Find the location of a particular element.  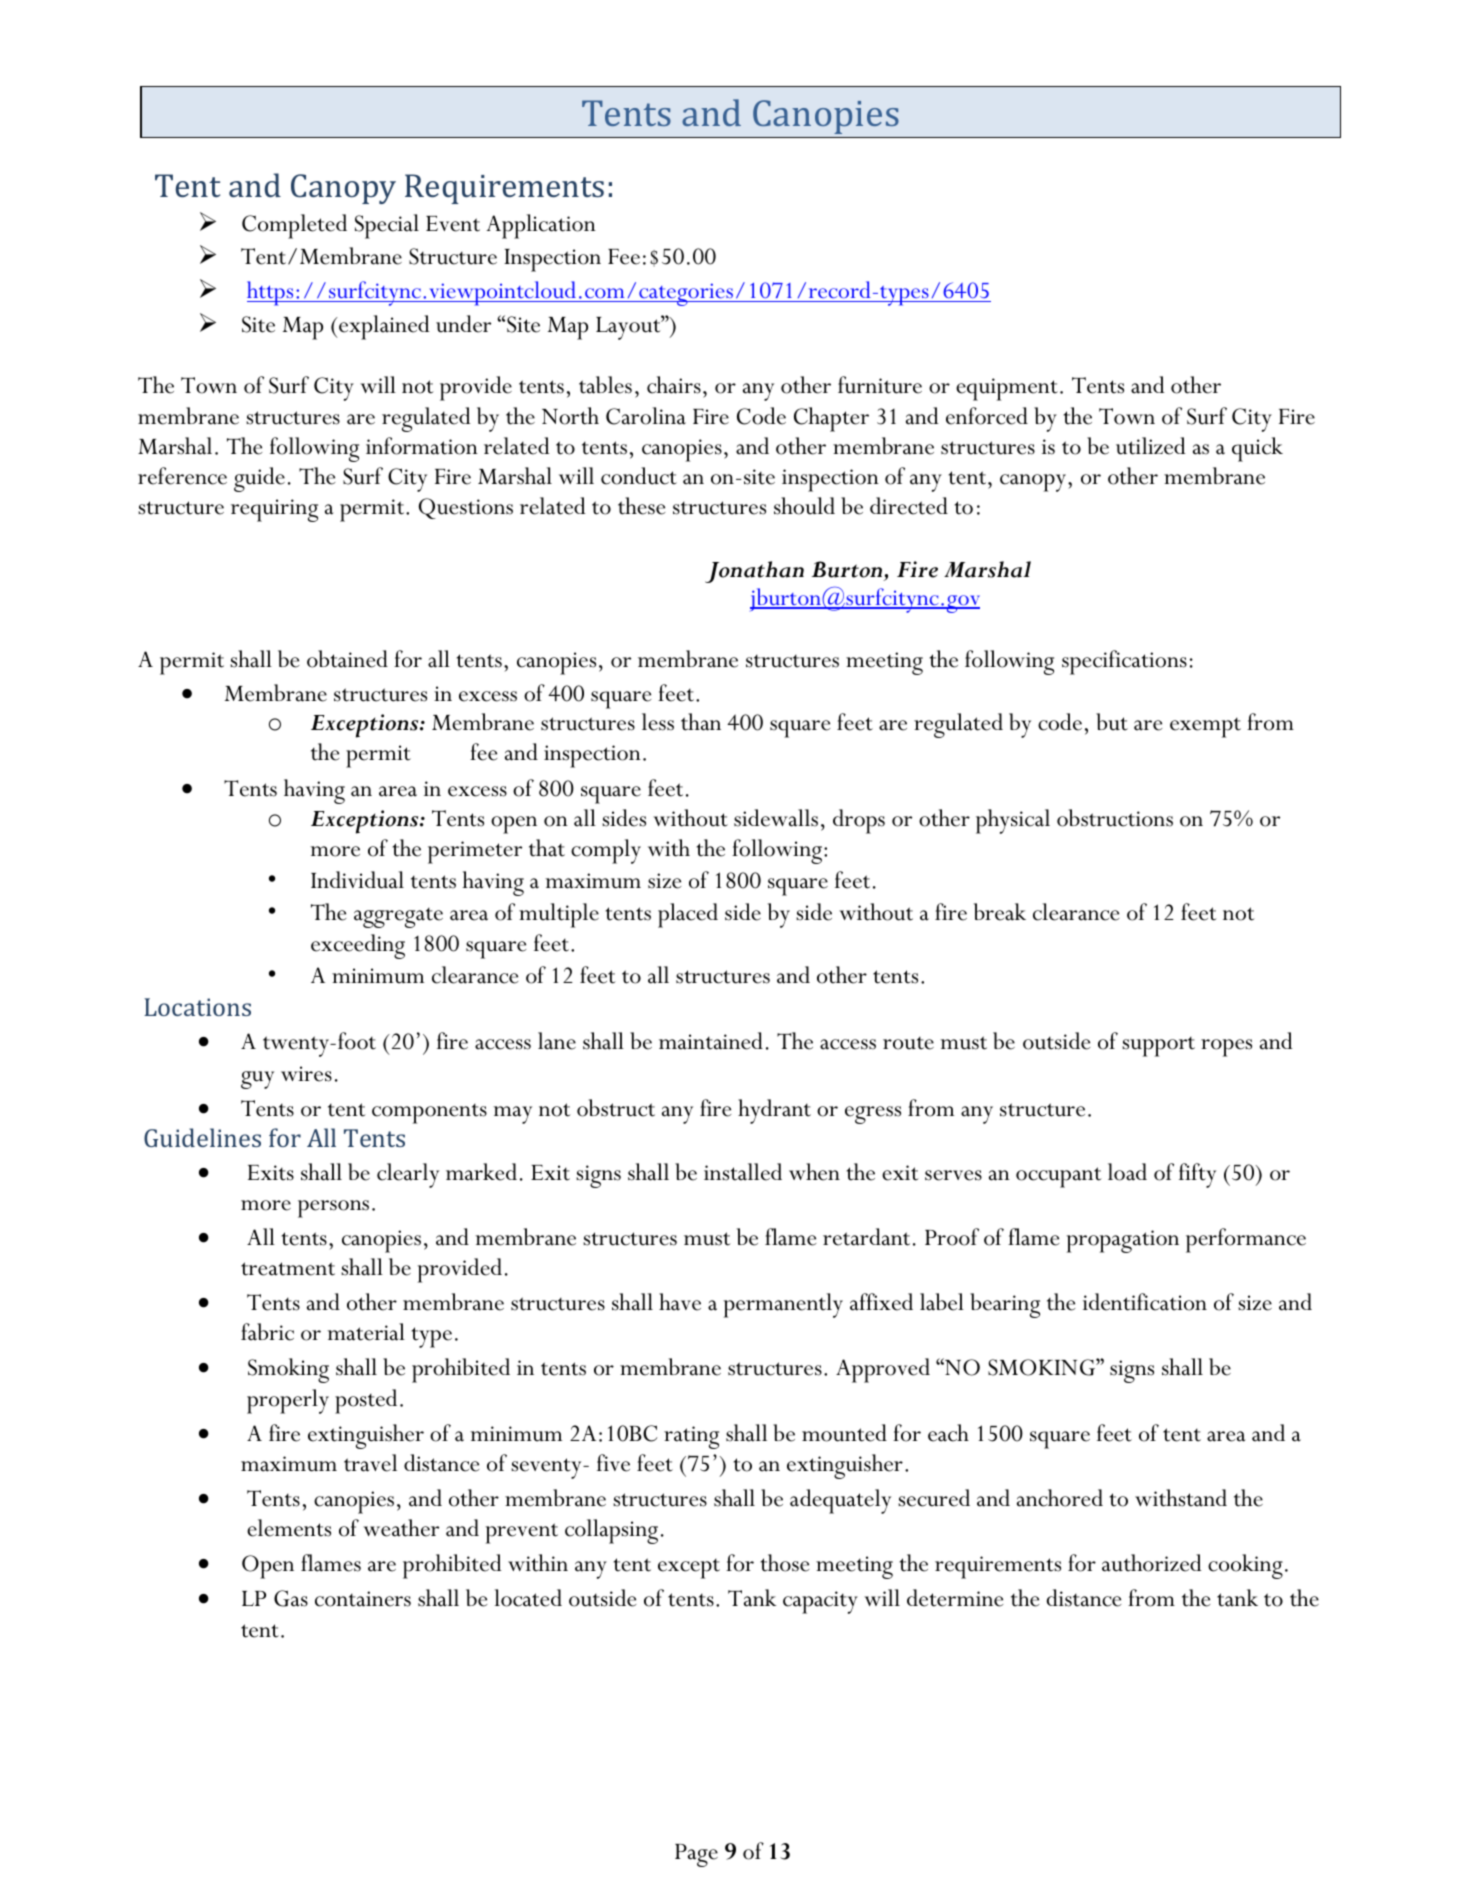

wires is located at coordinates (306, 1074).
